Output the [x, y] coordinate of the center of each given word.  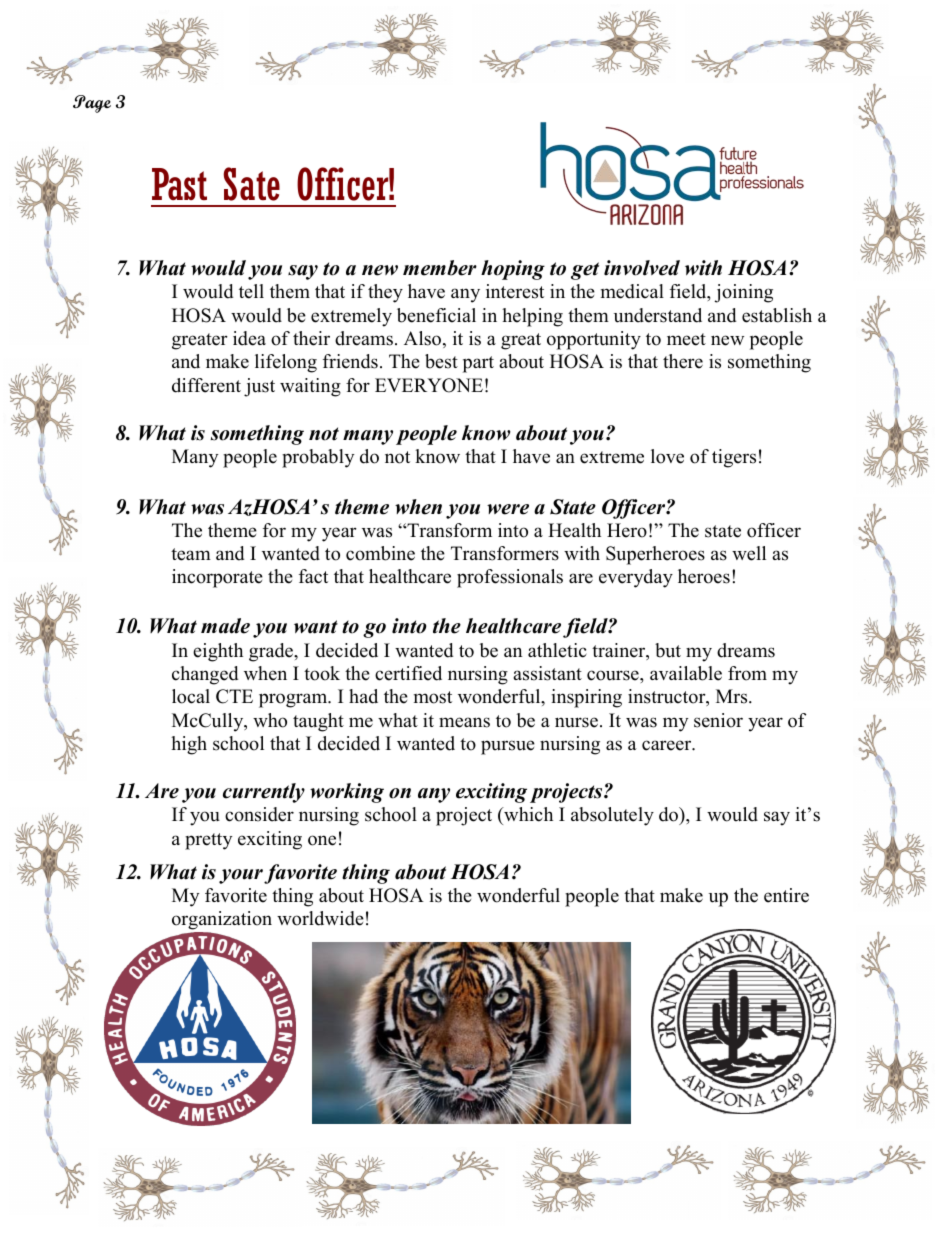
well [749, 553]
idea [249, 338]
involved [642, 268]
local [191, 696]
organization [222, 920]
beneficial [436, 315]
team [191, 554]
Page [92, 104]
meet [686, 339]
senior [718, 720]
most [433, 697]
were [508, 509]
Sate [251, 184]
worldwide [320, 918]
